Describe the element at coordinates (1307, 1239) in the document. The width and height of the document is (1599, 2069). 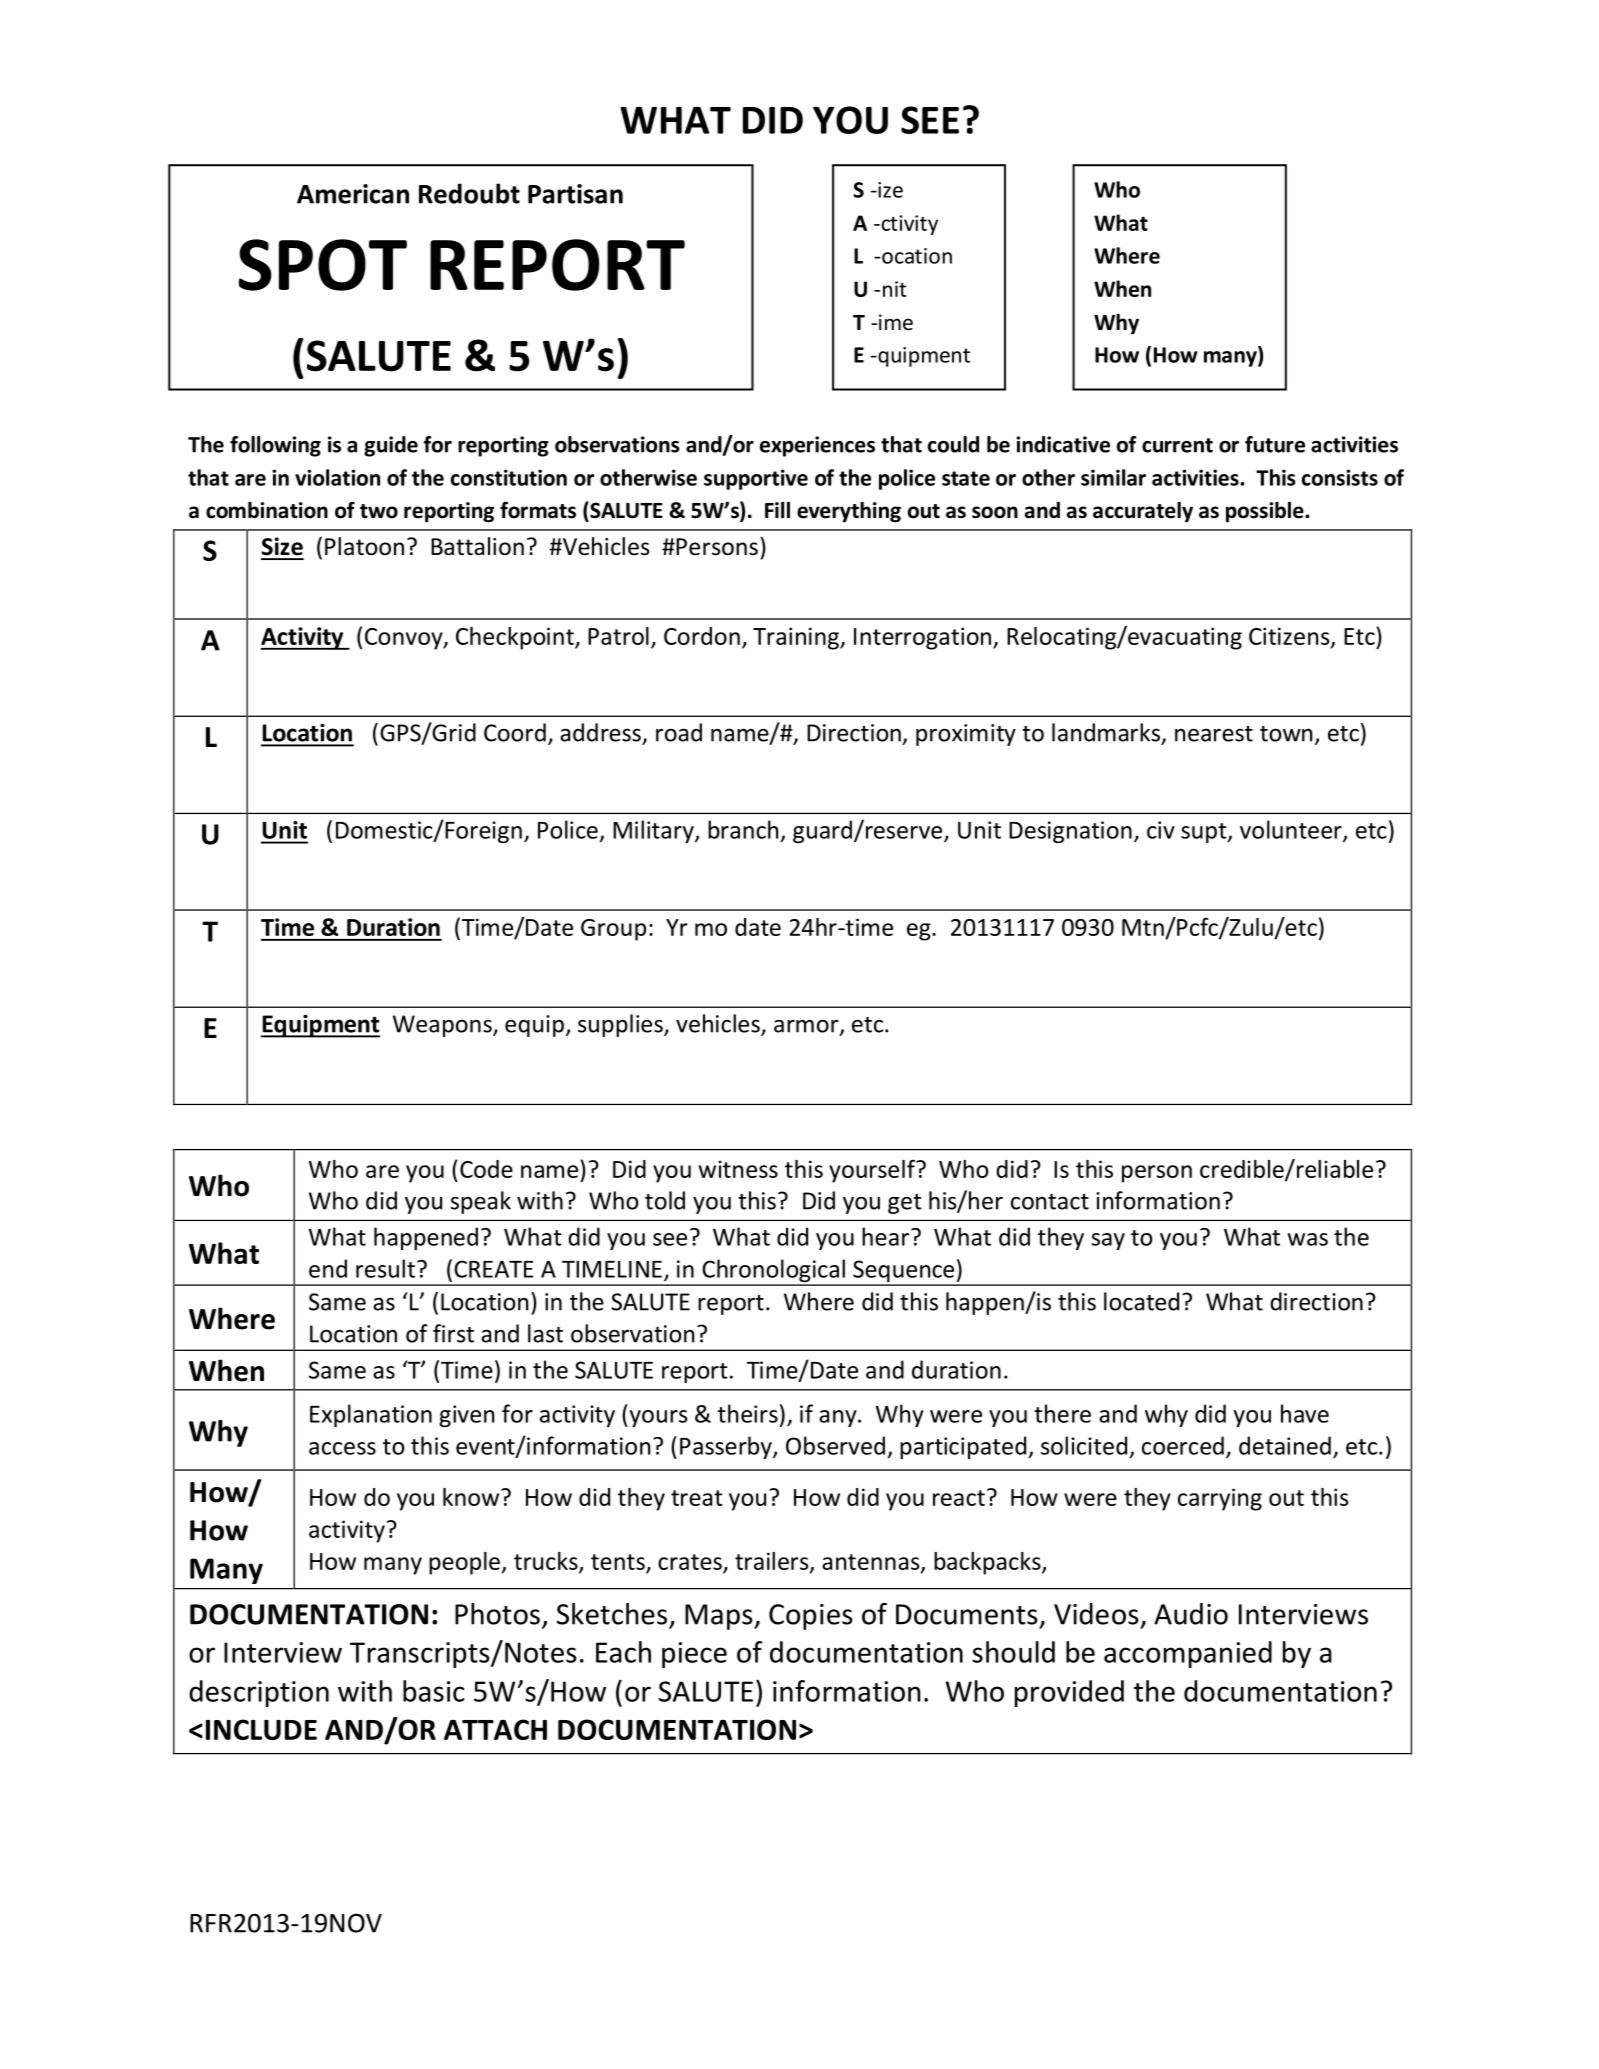
I see `was` at that location.
